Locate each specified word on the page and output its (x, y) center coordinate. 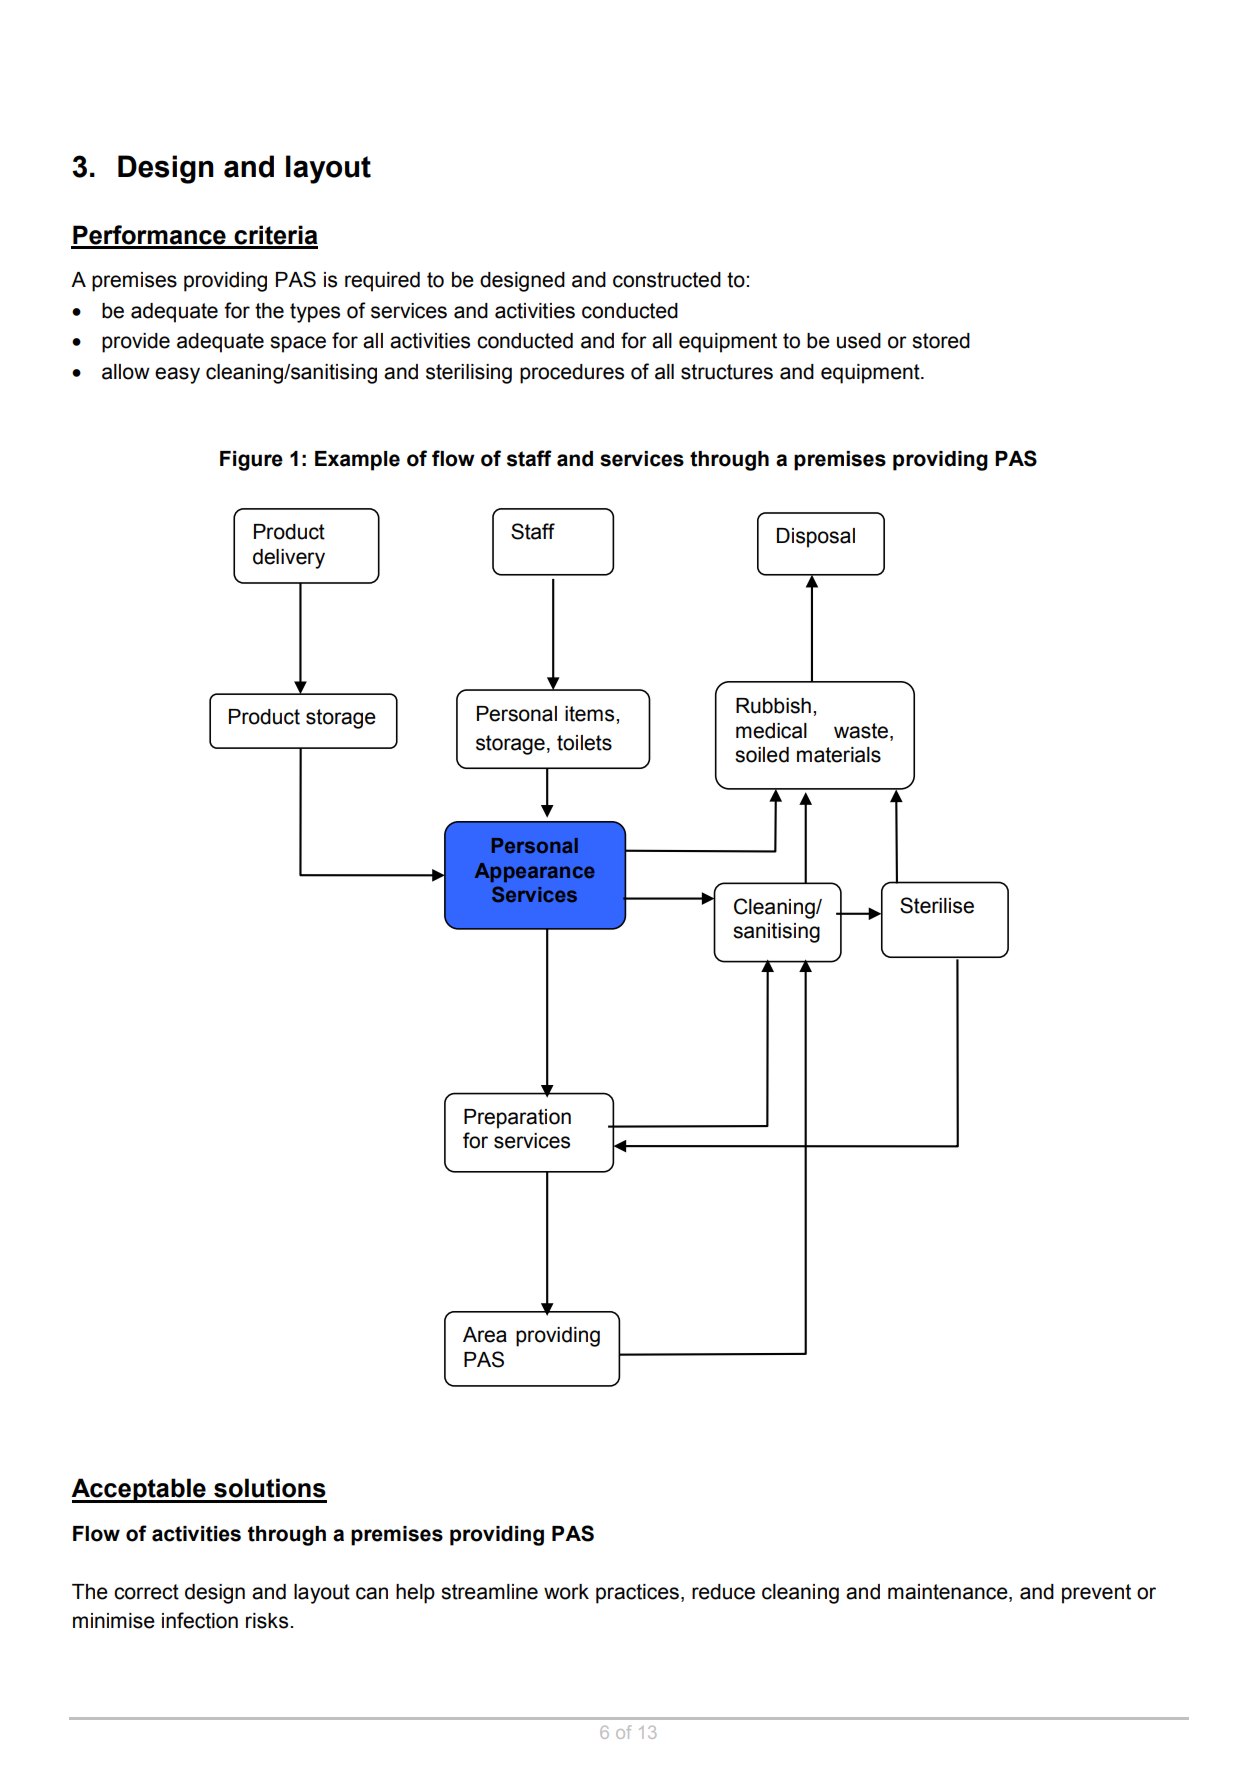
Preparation (517, 1119)
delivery (289, 559)
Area (485, 1335)
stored (941, 341)
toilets (584, 743)
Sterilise (937, 905)
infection (200, 1620)
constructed (667, 280)
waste (861, 731)
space (298, 344)
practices (637, 1594)
